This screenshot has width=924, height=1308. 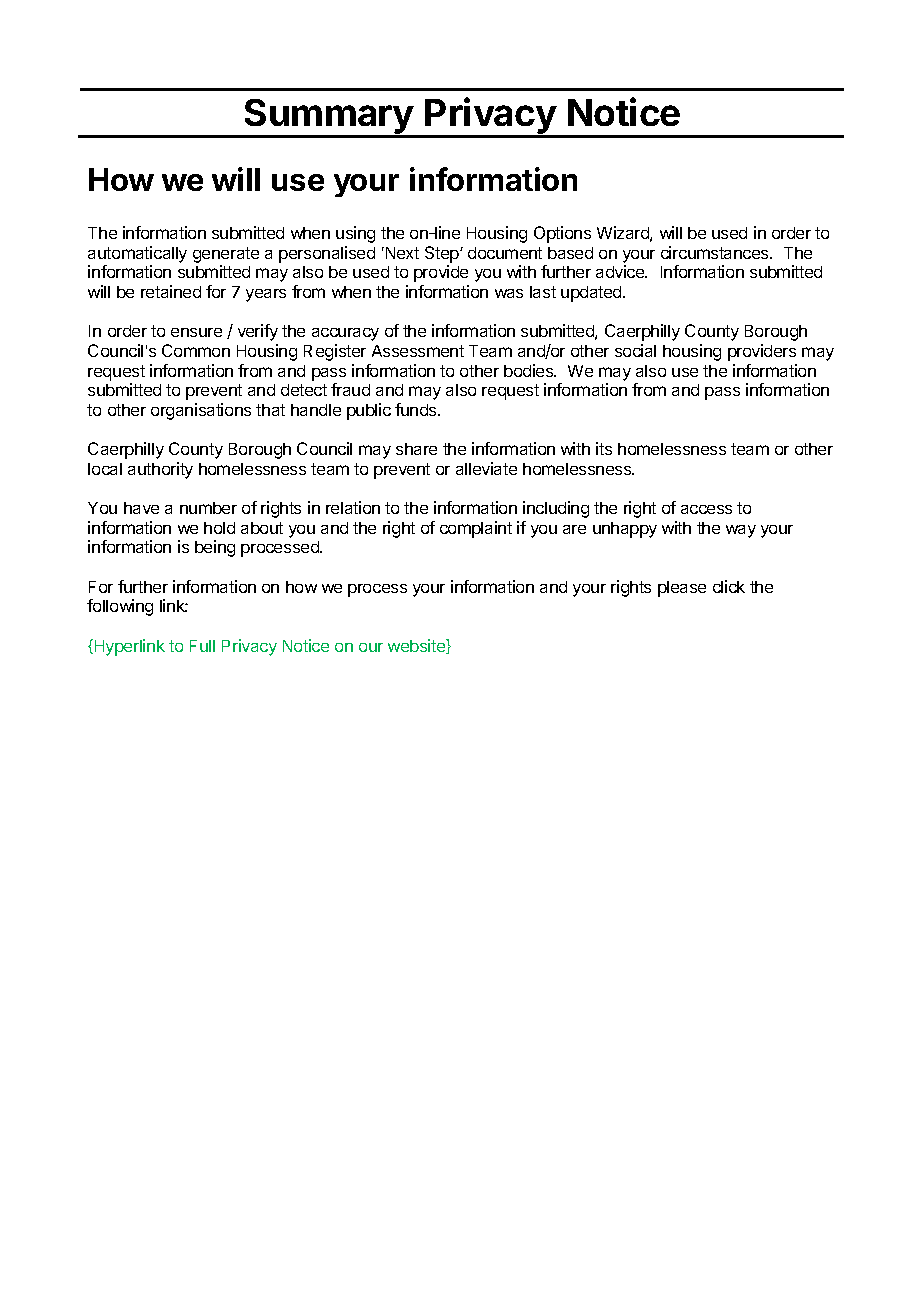 I want to click on Options, so click(x=562, y=234).
